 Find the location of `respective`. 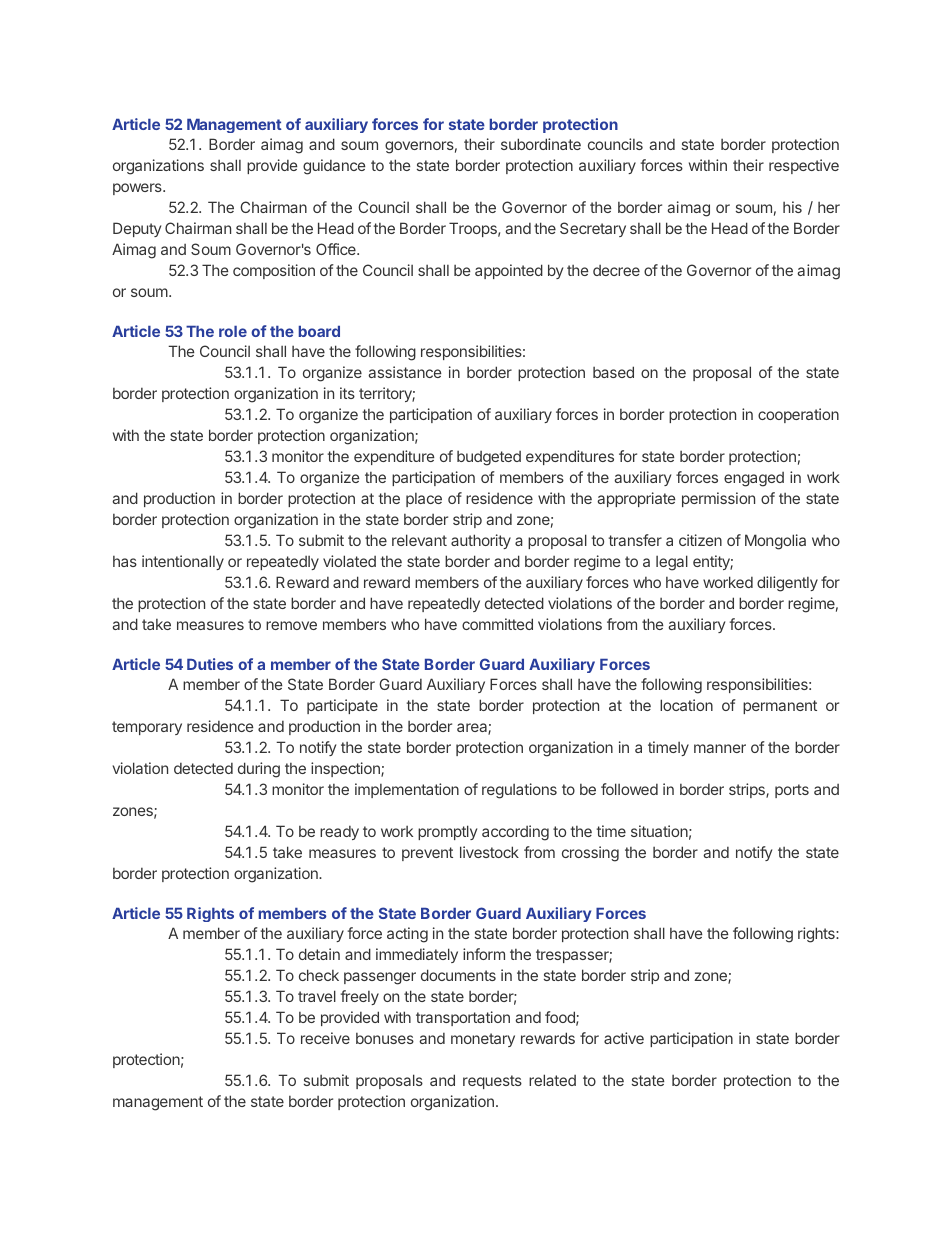

respective is located at coordinates (804, 166).
